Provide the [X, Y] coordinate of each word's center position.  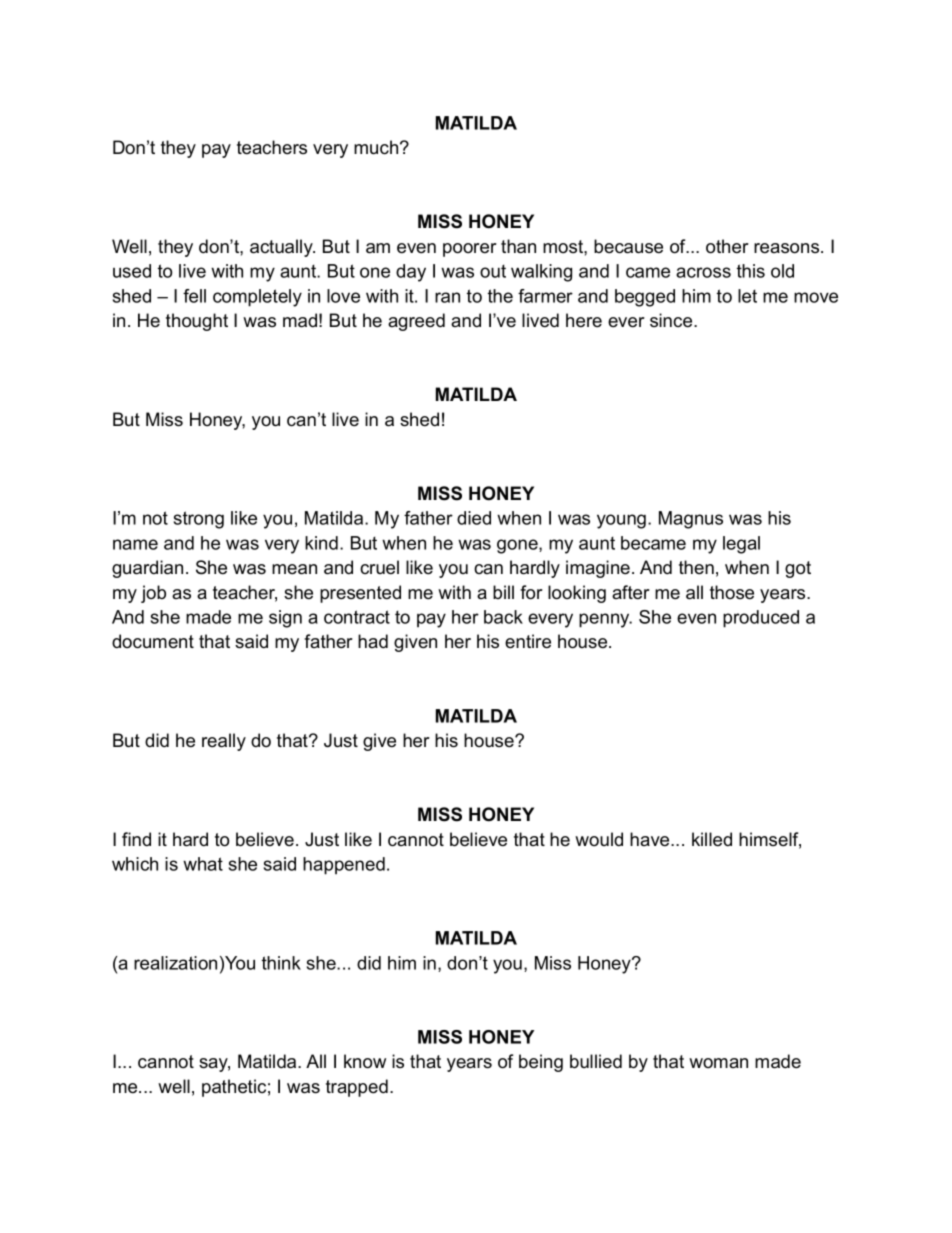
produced [761, 619]
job [153, 594]
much [376, 147]
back [503, 617]
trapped [357, 1088]
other [727, 246]
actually [282, 248]
